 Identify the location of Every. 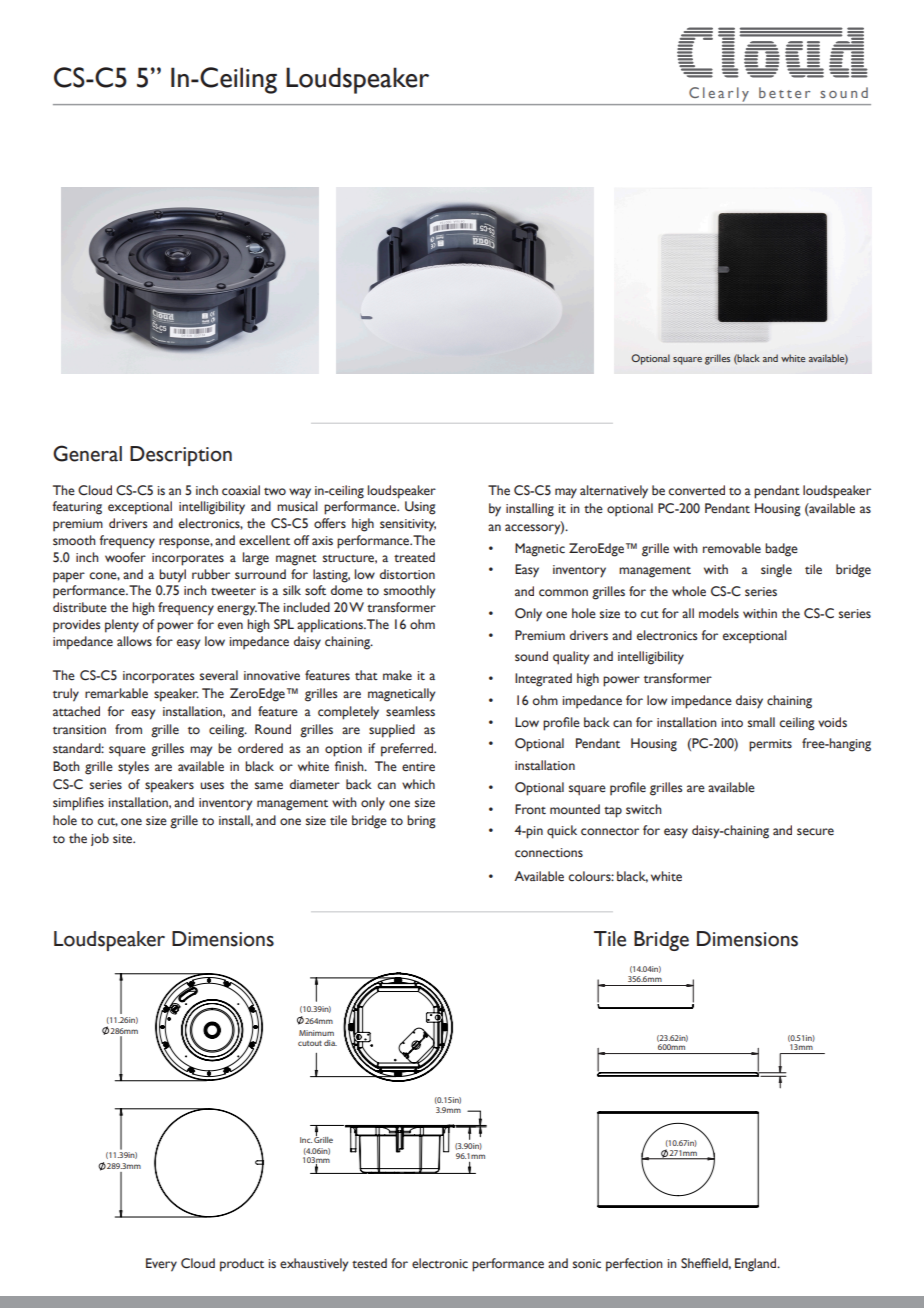
(161, 1265).
